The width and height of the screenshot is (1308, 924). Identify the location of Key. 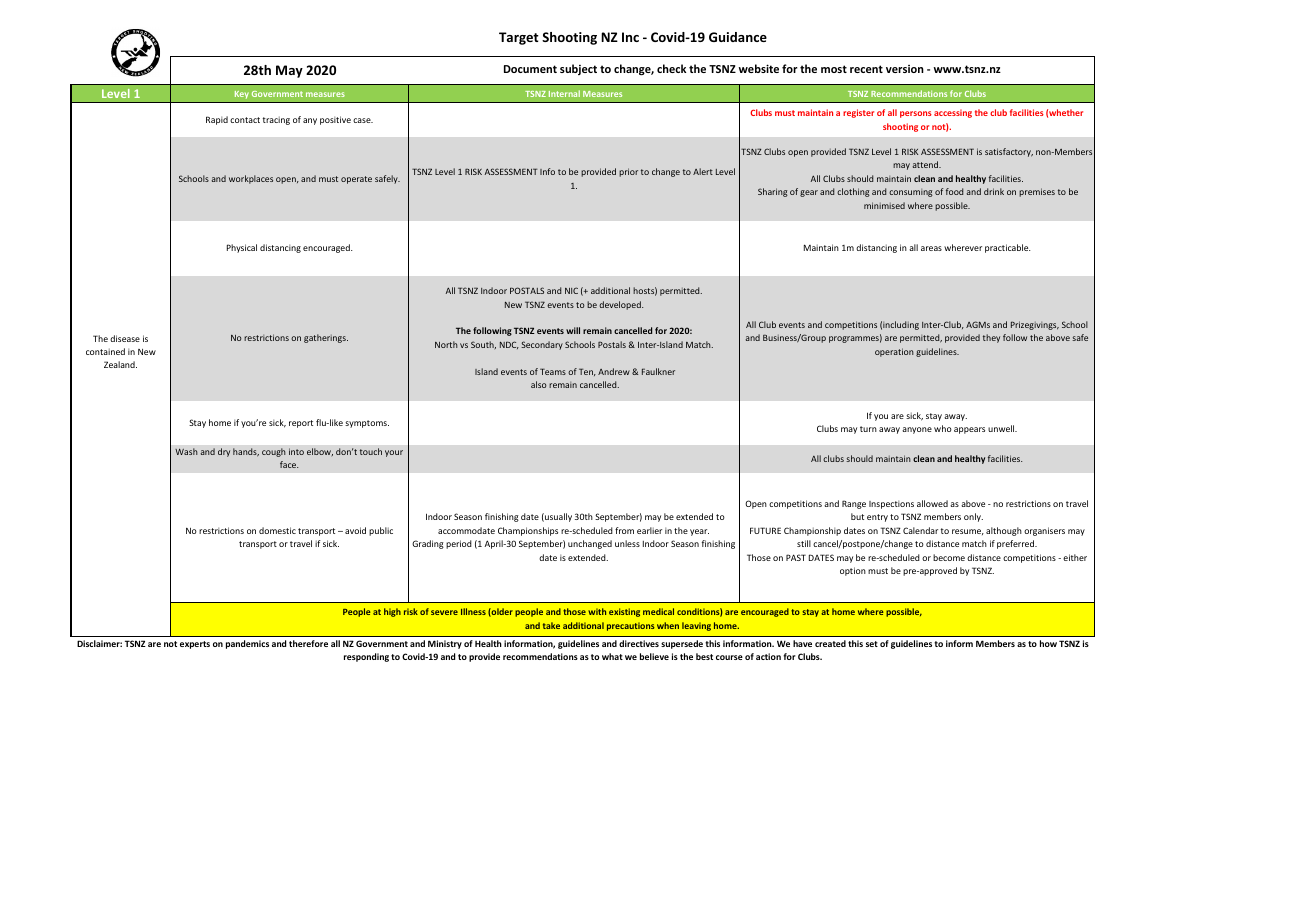
(242, 95).
